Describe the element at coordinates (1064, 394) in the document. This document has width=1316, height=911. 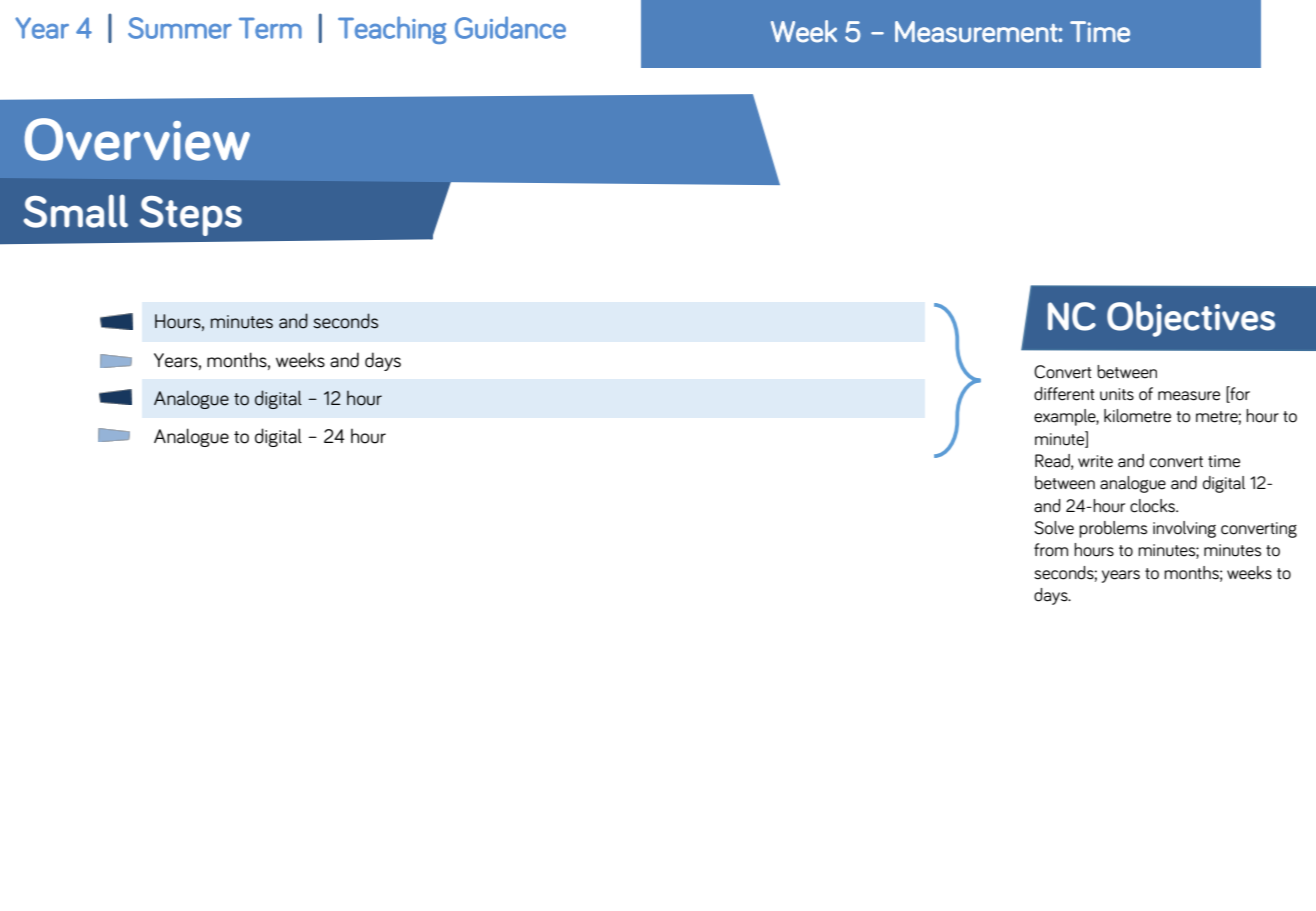
I see `different` at that location.
